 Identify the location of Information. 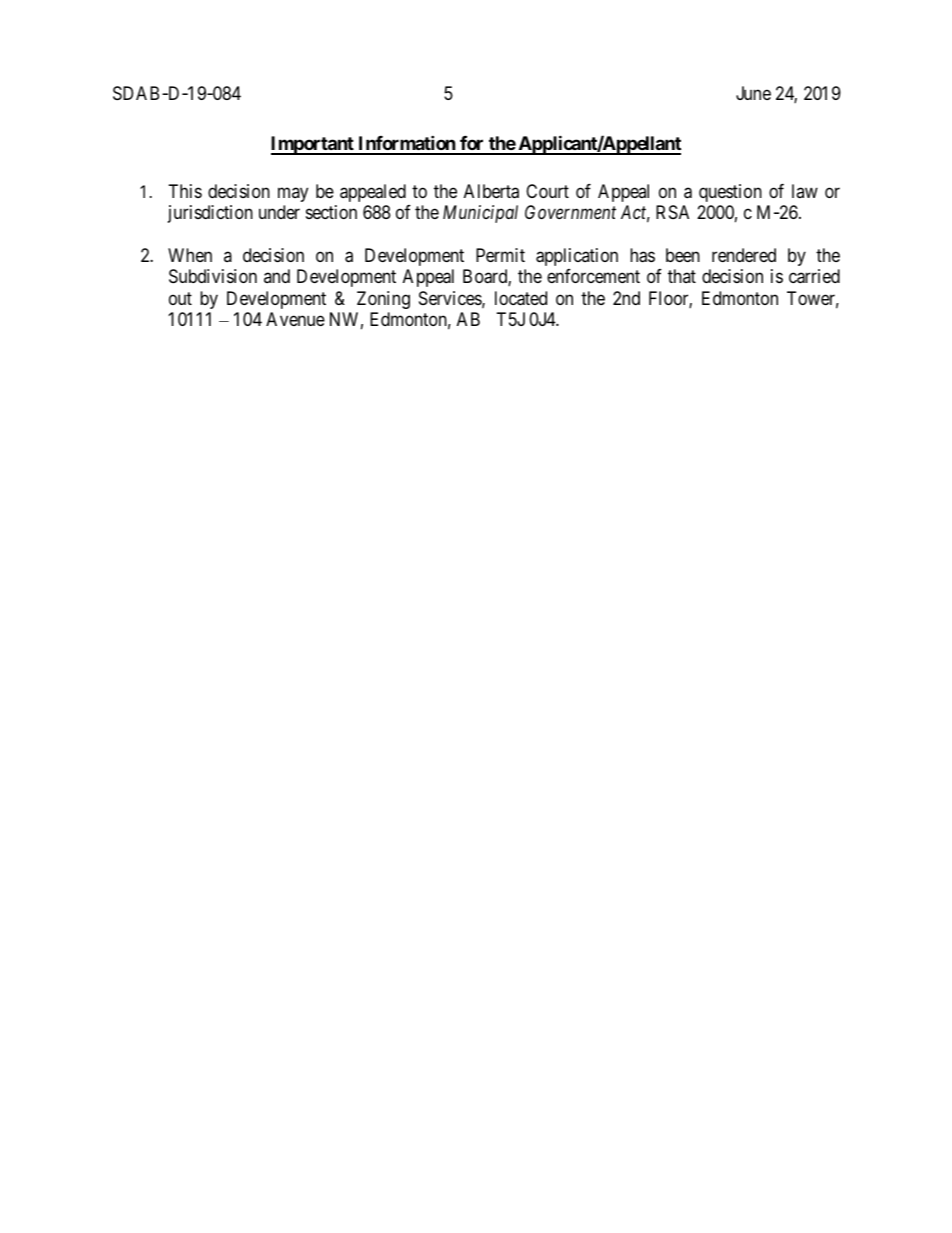
(406, 144).
